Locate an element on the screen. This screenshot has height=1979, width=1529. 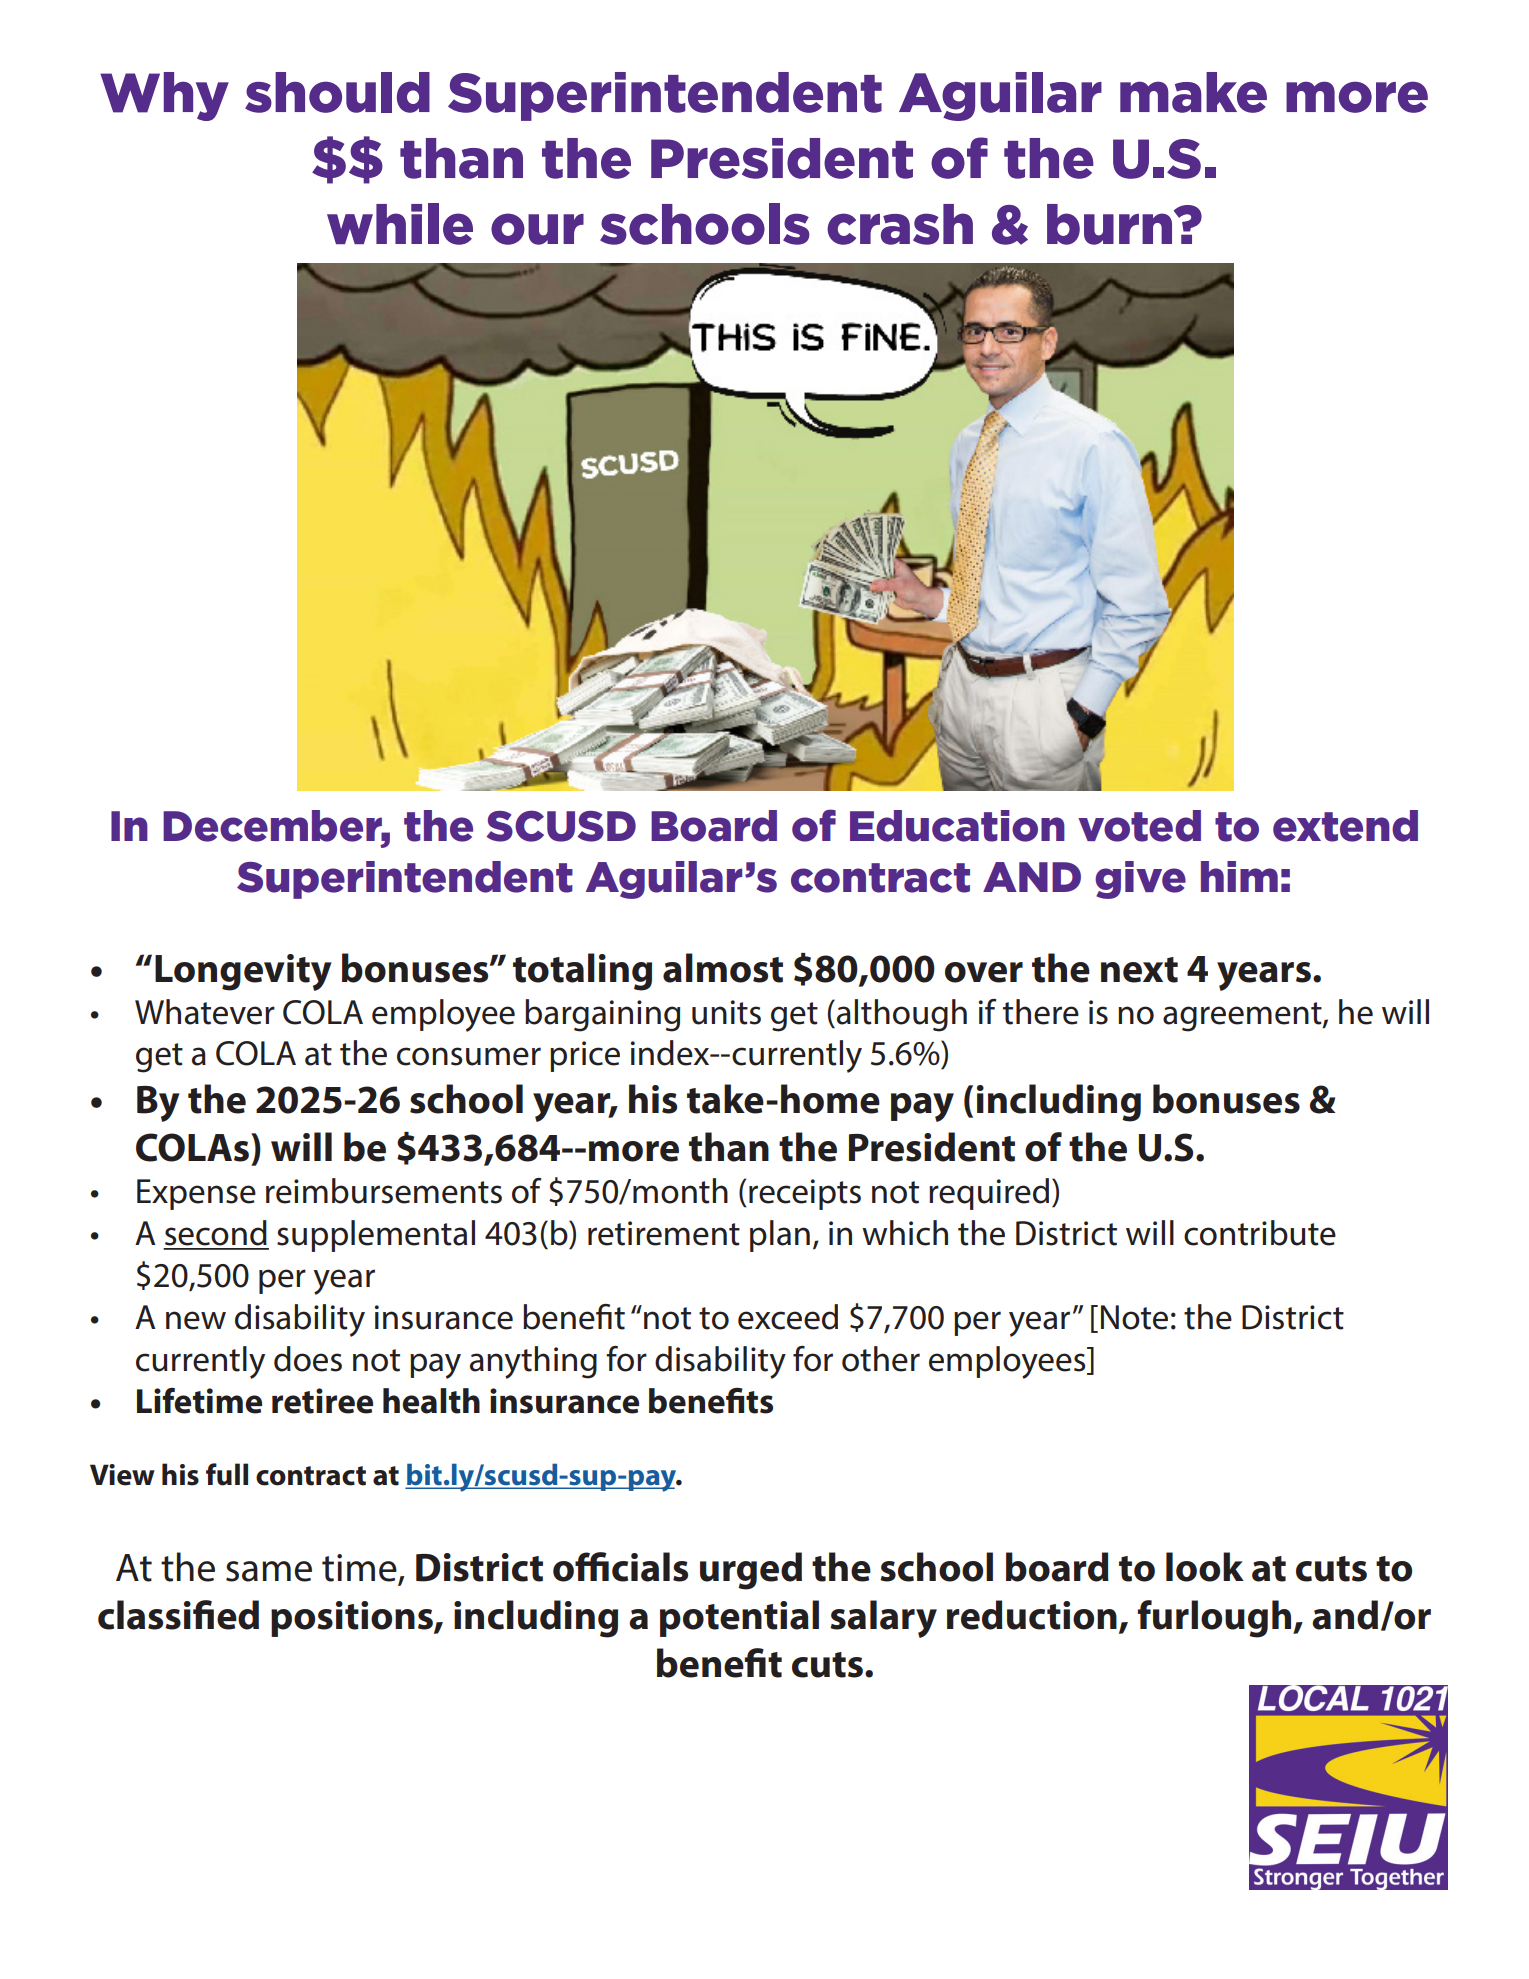
contribute is located at coordinates (1260, 1233).
